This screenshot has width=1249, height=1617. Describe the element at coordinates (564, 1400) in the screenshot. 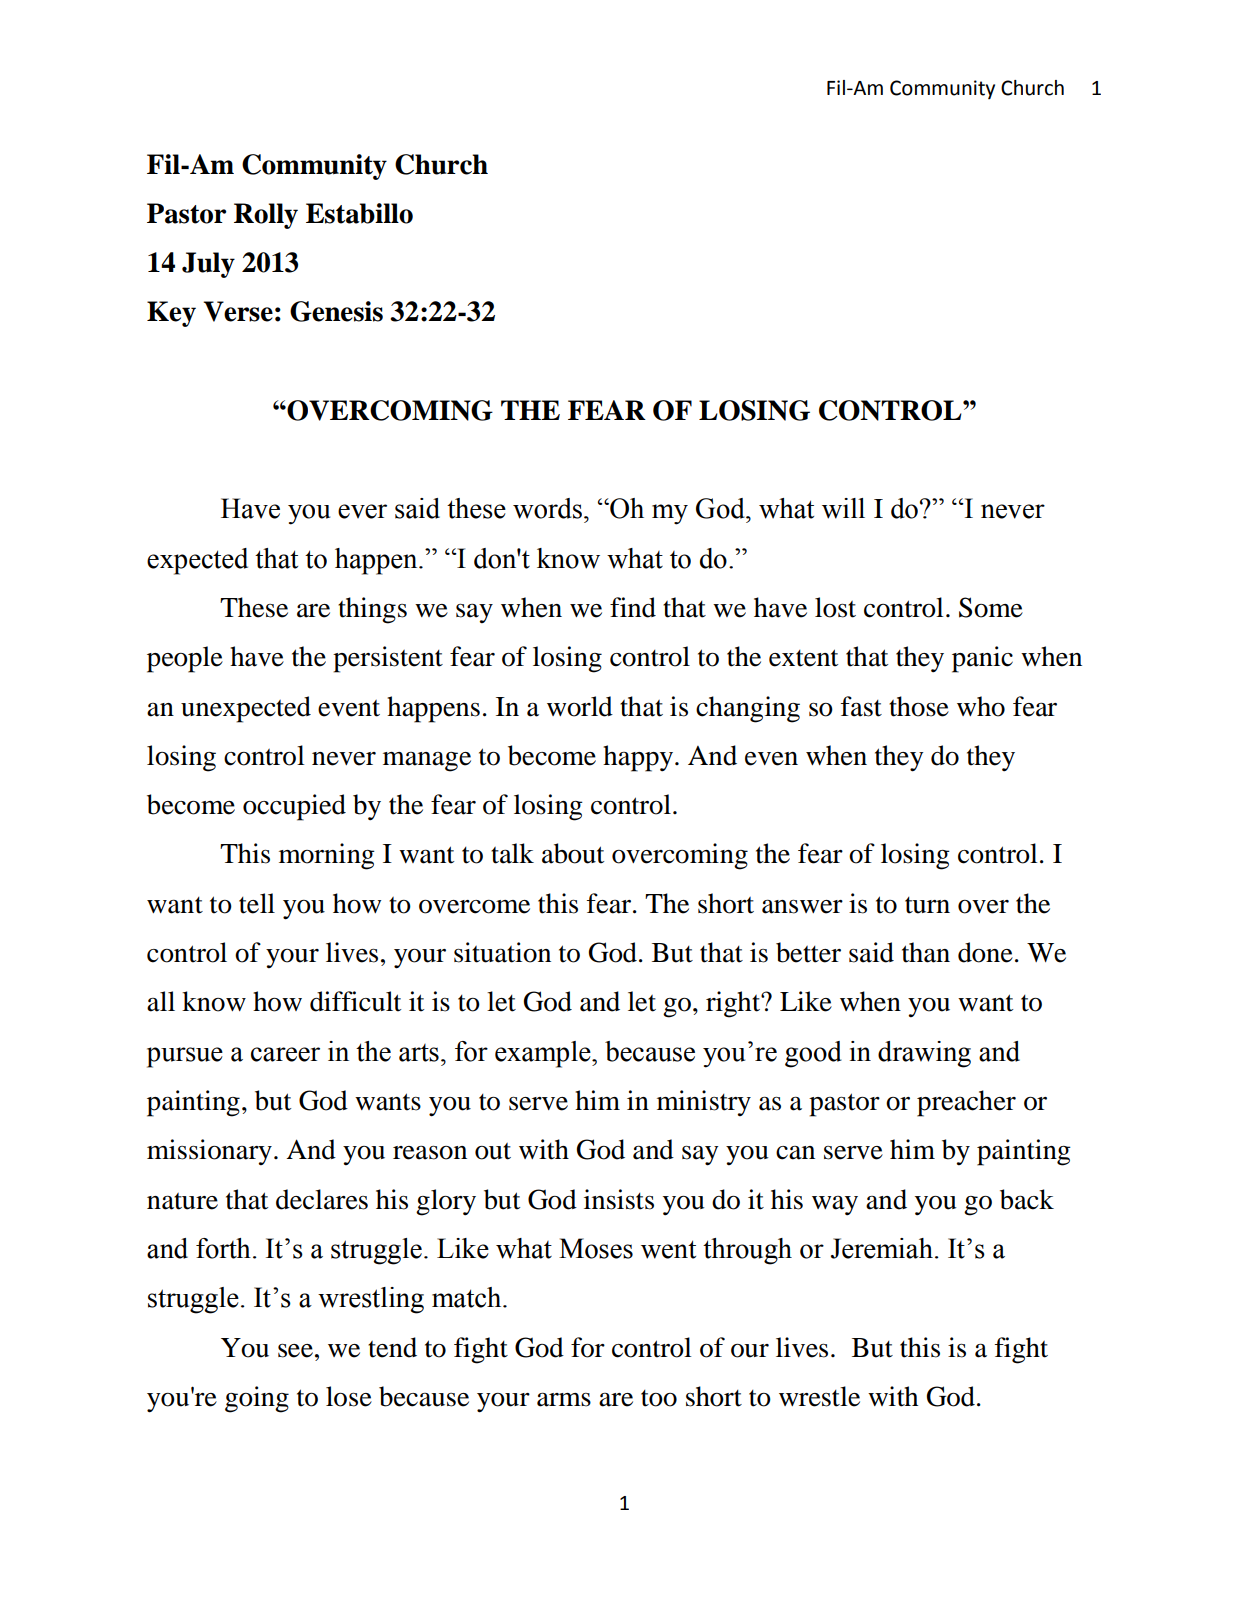

I see `arms` at that location.
